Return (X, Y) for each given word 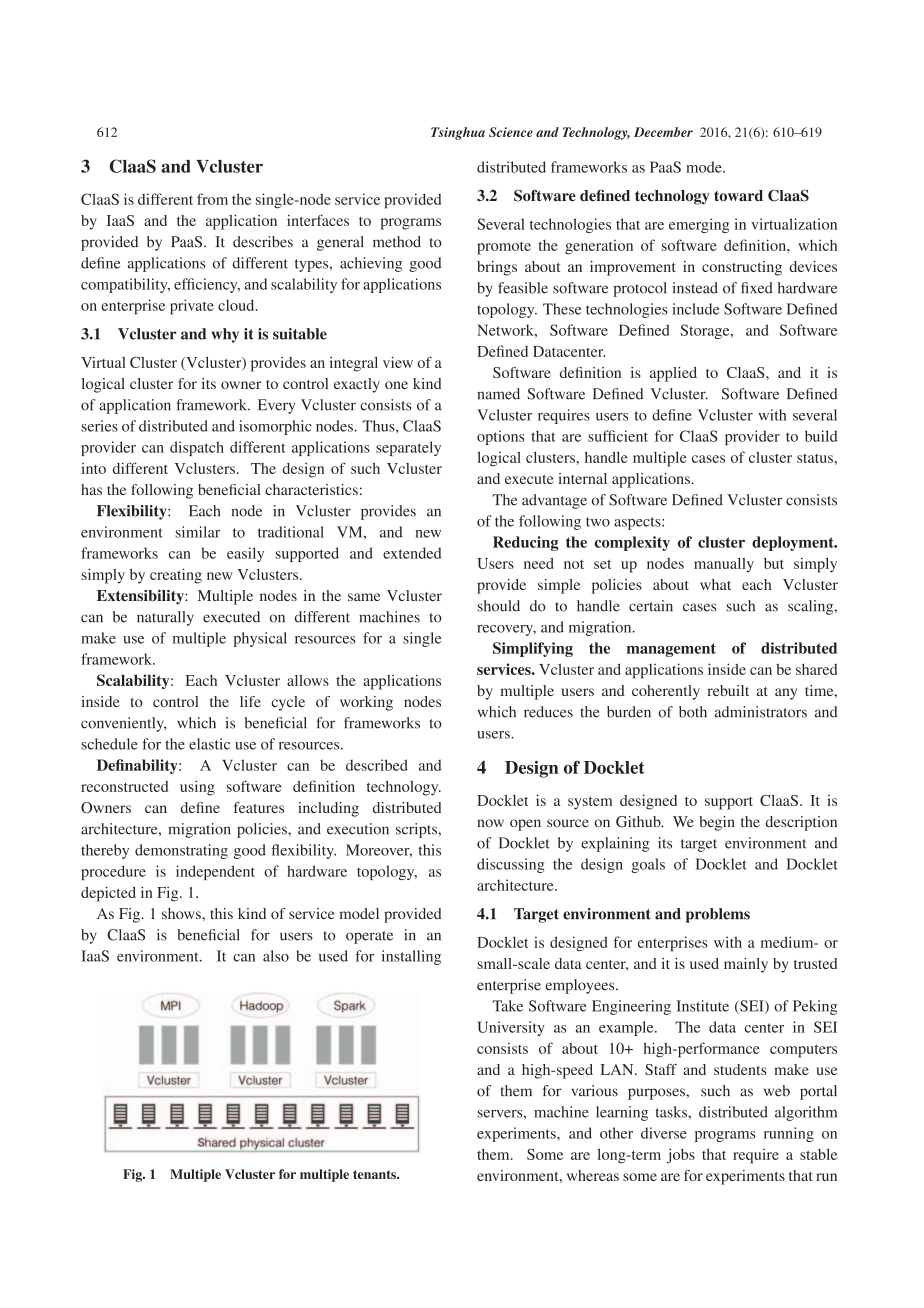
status (815, 458)
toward (738, 195)
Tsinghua (458, 133)
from (212, 199)
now (490, 823)
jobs (681, 1156)
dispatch (197, 448)
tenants (375, 1174)
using (197, 788)
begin (717, 823)
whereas (593, 1175)
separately (408, 448)
